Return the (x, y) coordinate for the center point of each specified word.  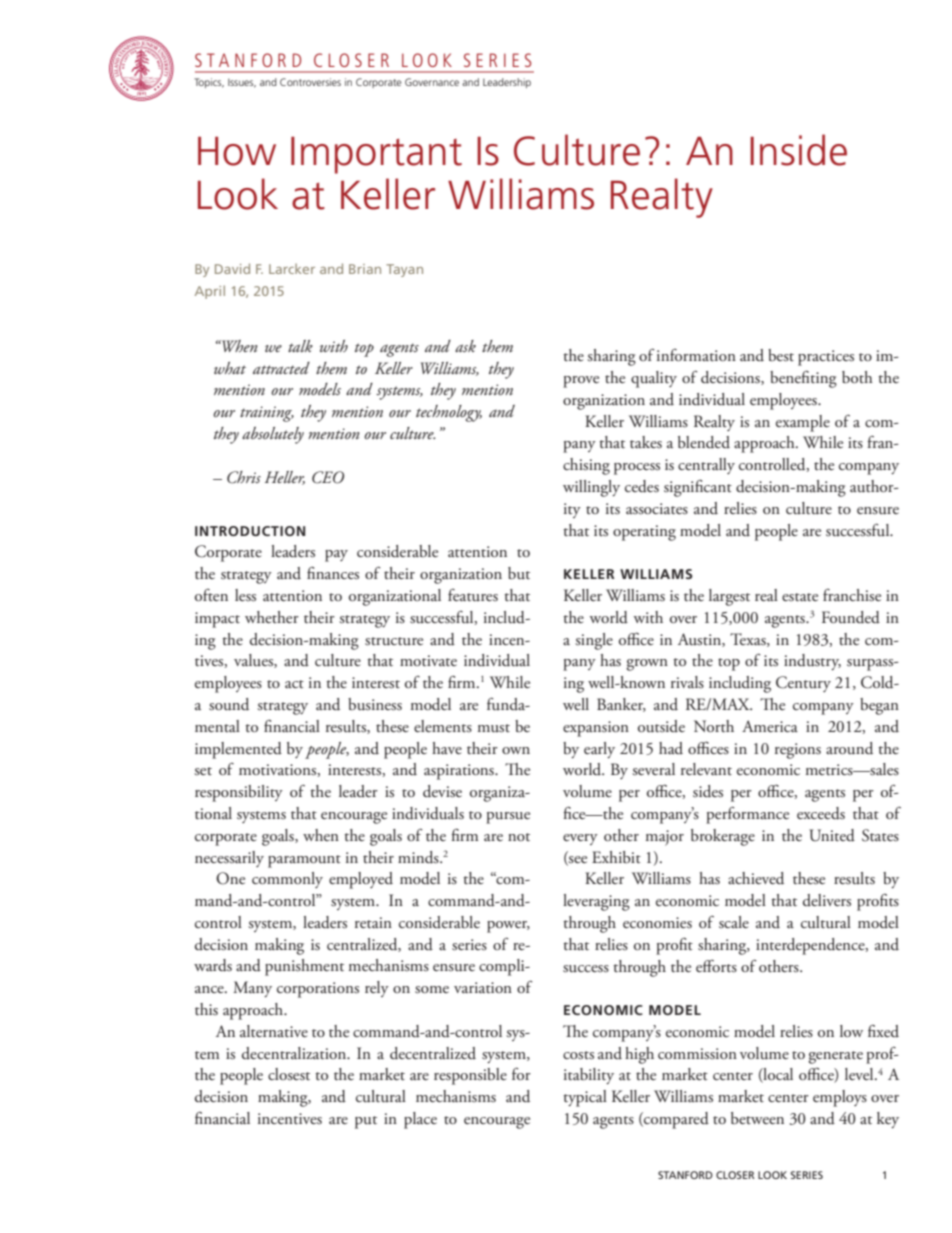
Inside (798, 150)
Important (376, 155)
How (237, 151)
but (519, 573)
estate (800, 597)
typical (585, 1098)
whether (272, 617)
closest (289, 1074)
